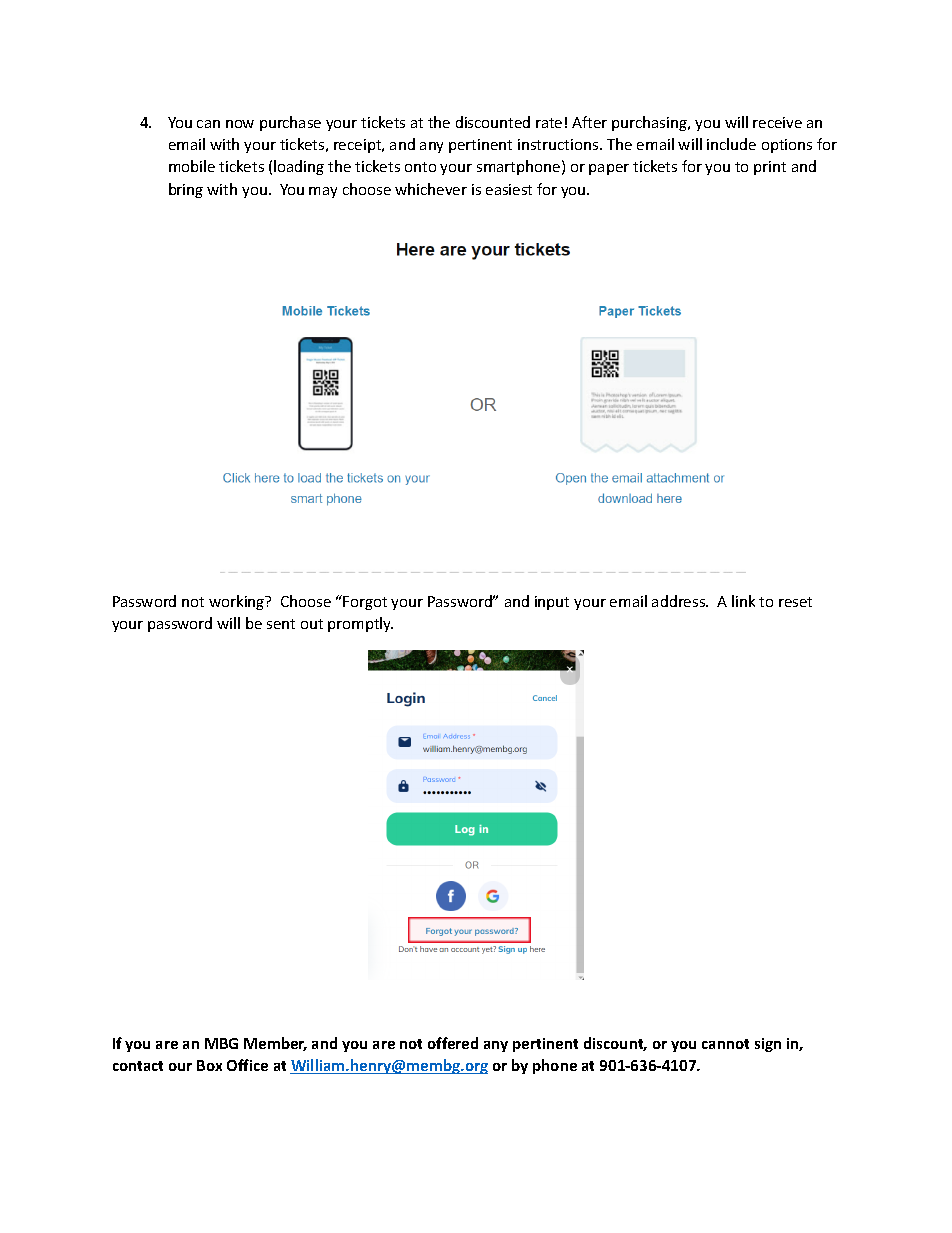 This screenshot has width=952, height=1233. I want to click on mobile, so click(192, 166).
